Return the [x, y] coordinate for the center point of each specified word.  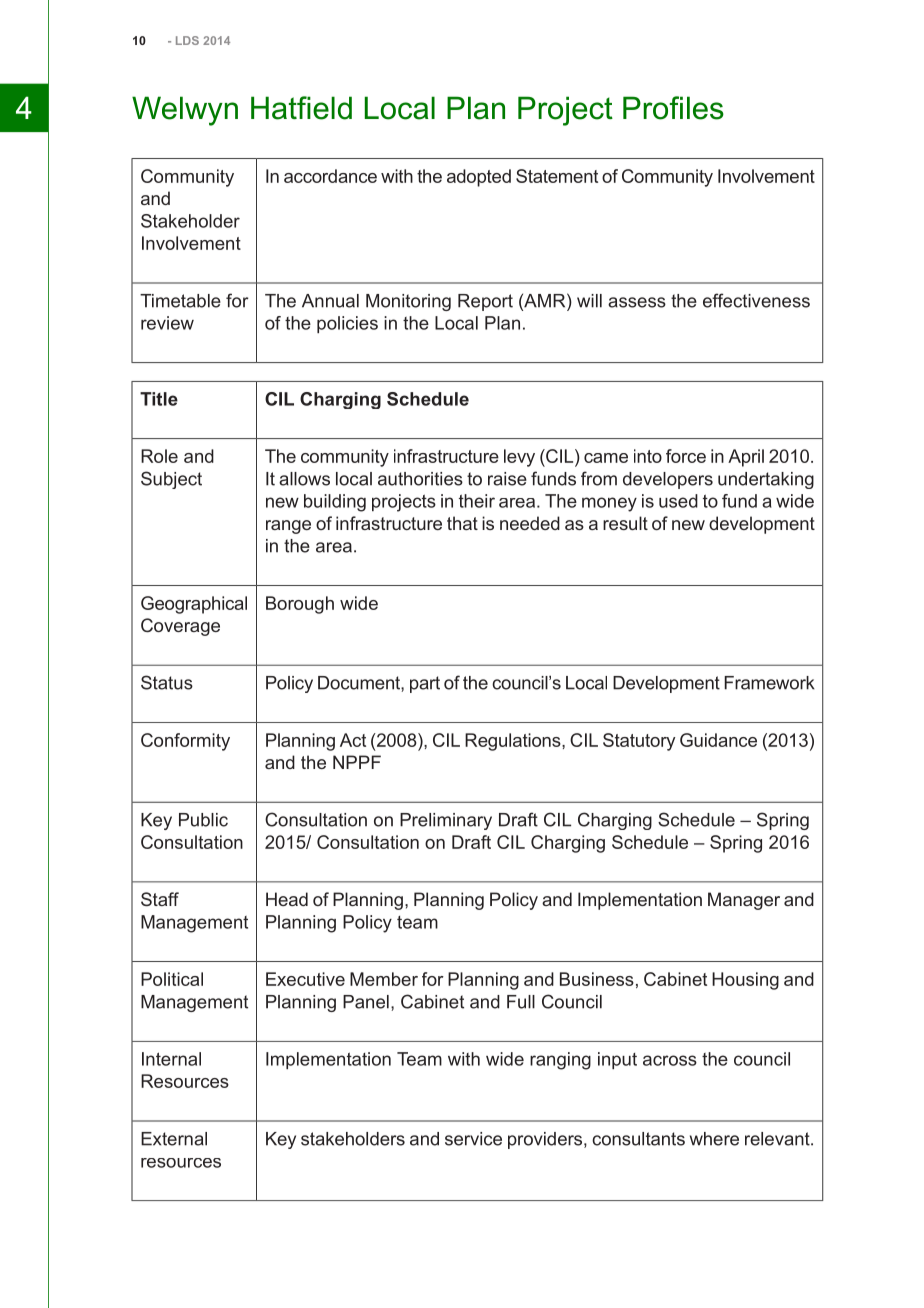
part [425, 684]
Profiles [673, 108]
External [174, 1139]
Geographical [194, 605]
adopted [479, 178]
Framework [769, 683]
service [473, 1139]
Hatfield [301, 108]
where [714, 1139]
